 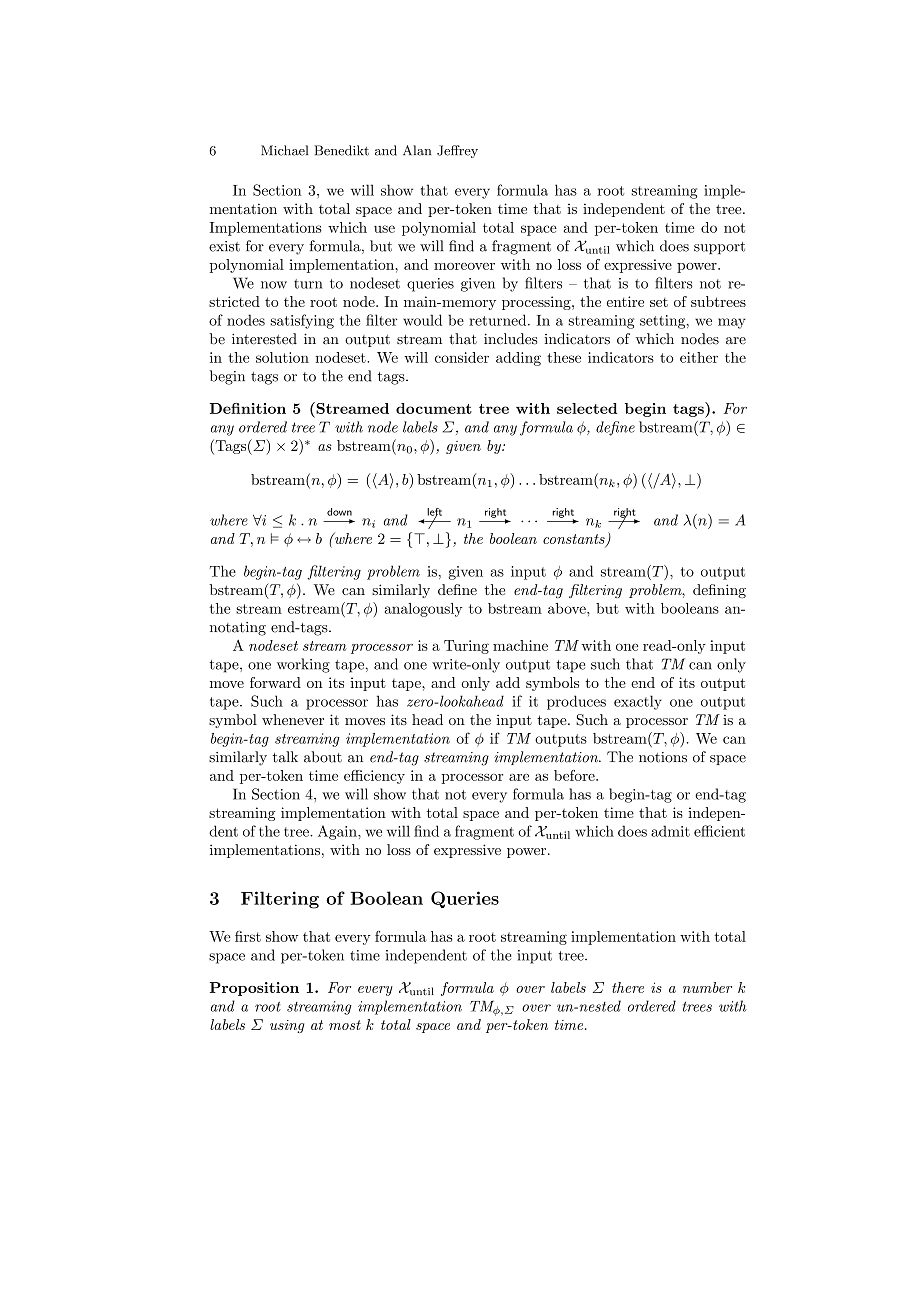 What do you see at coordinates (719, 248) in the image?
I see `support` at bounding box center [719, 248].
